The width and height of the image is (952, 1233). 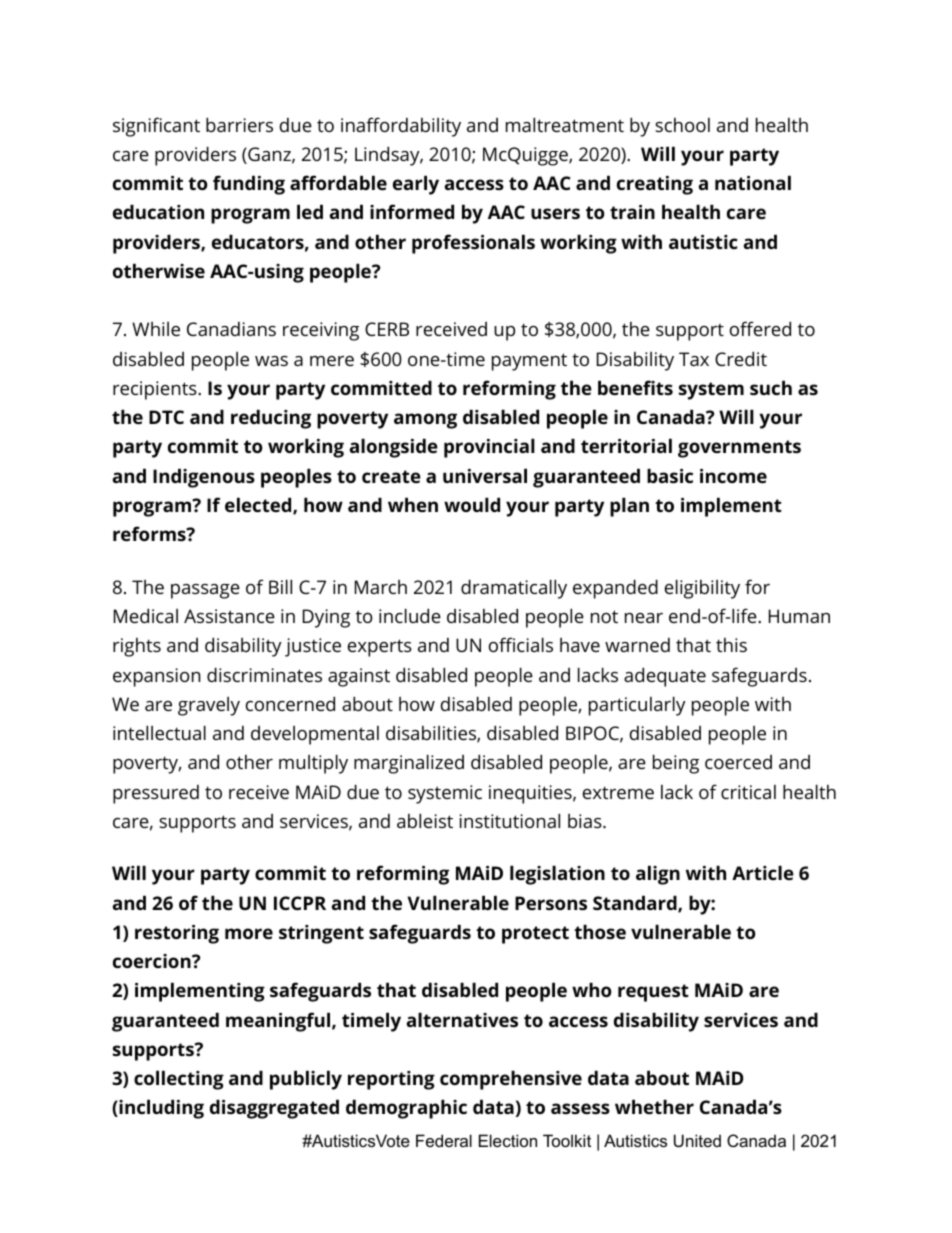 I want to click on collecting, so click(x=179, y=1080).
